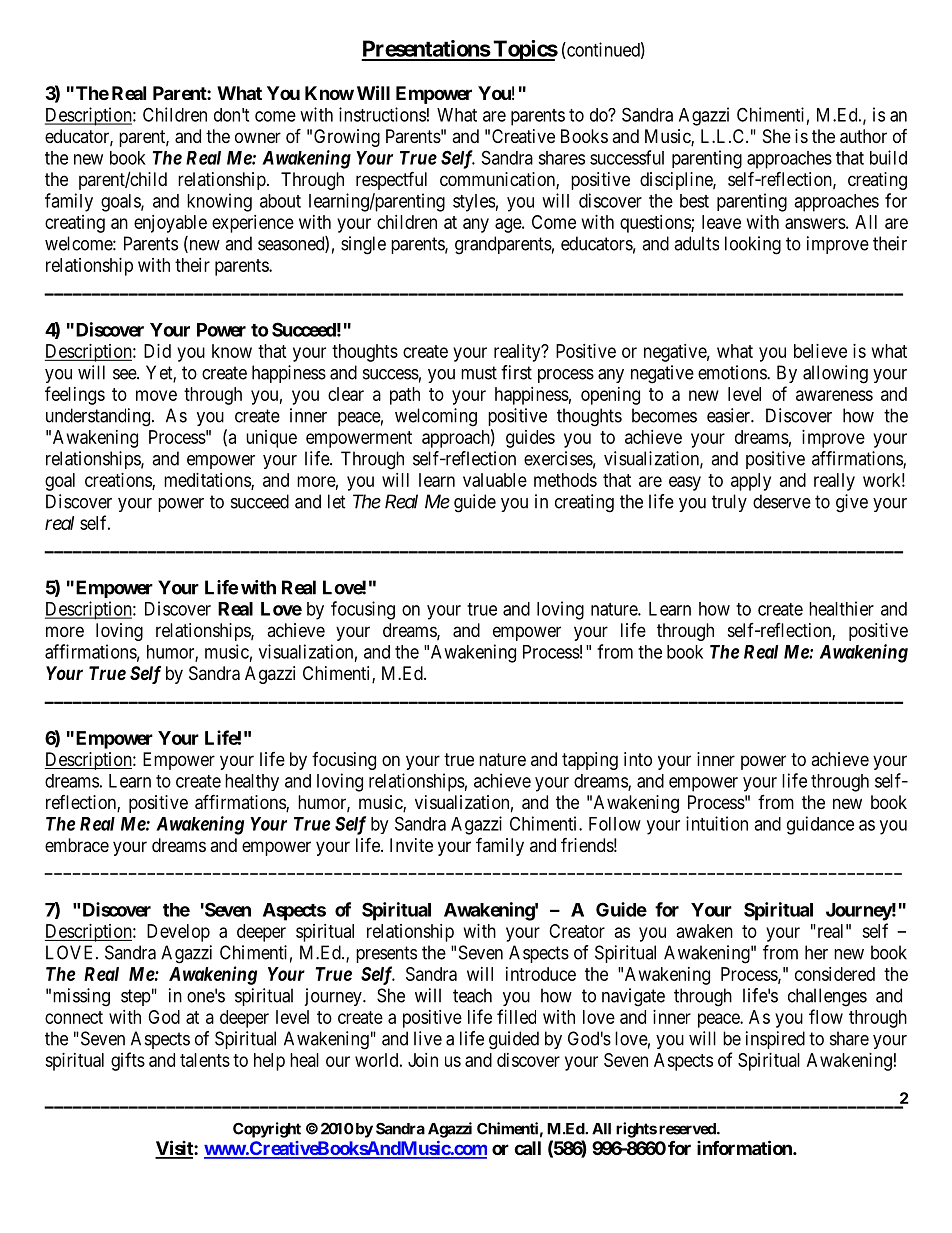 The height and width of the screenshot is (1233, 952). What do you see at coordinates (820, 825) in the screenshot?
I see `guidance` at bounding box center [820, 825].
